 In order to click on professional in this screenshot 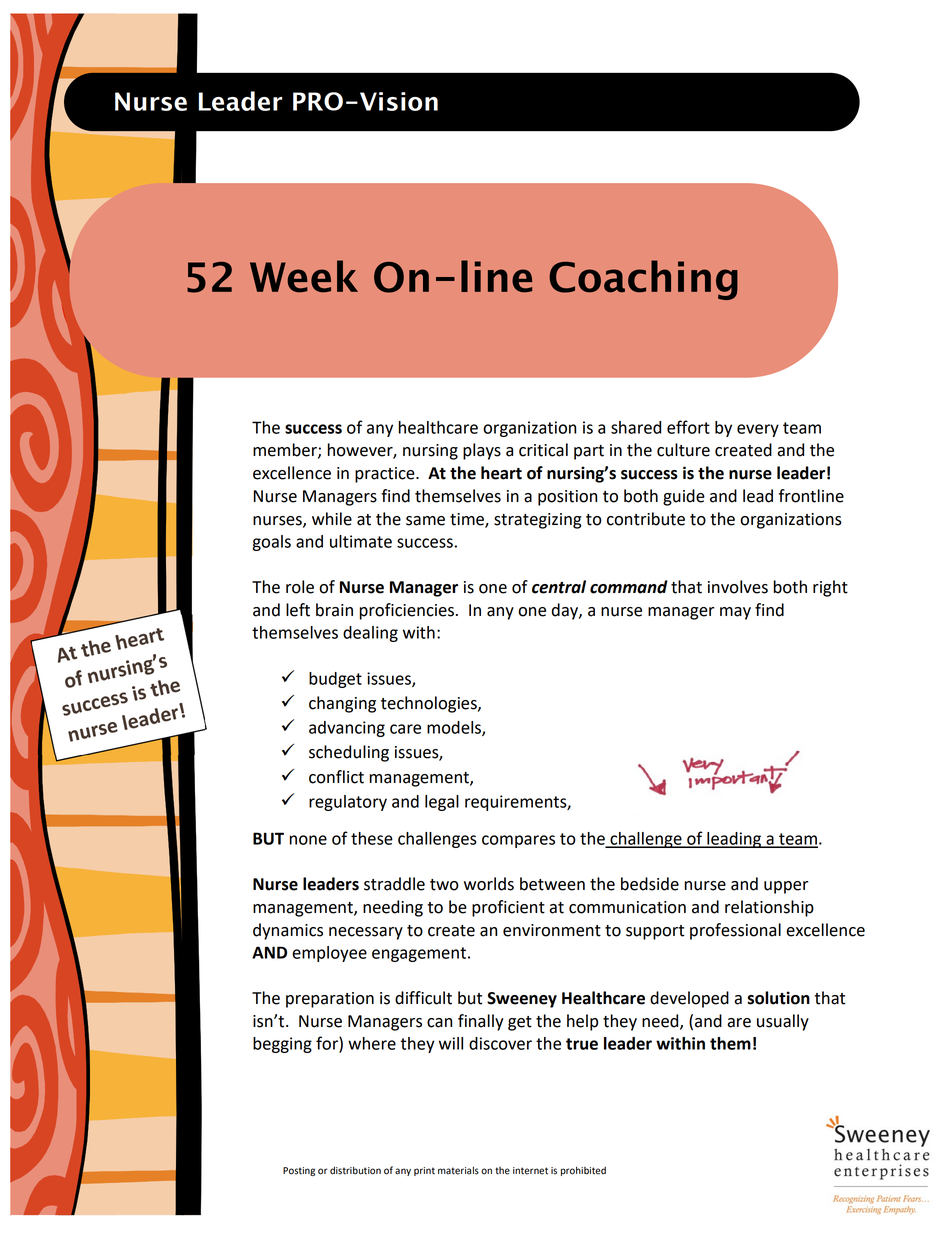, I will do `click(735, 931)`.
